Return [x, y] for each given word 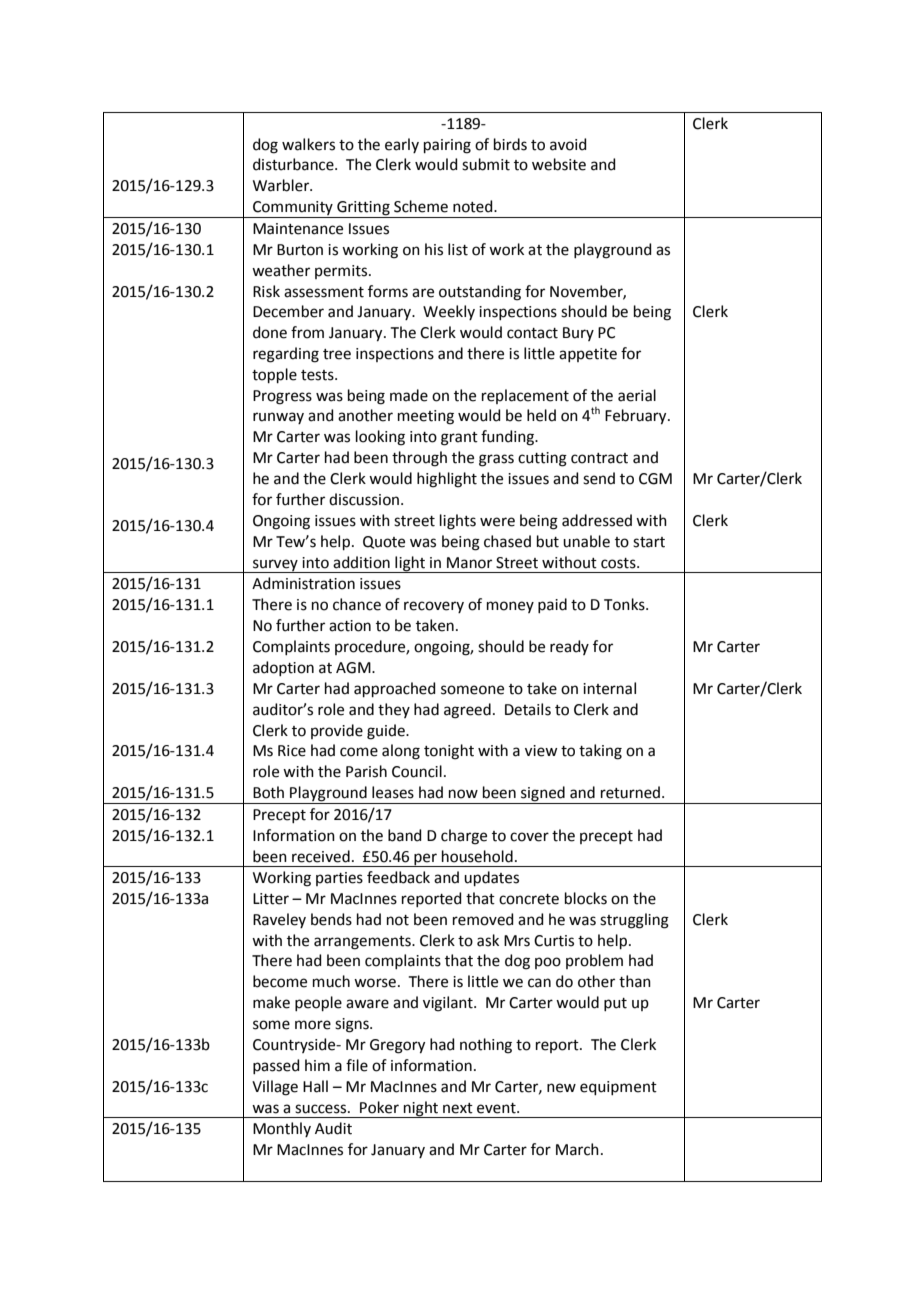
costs [619, 563]
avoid [568, 144]
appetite [588, 355]
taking [600, 752]
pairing [447, 146]
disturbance [294, 164]
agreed [467, 711]
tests [318, 375]
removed [483, 919]
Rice [292, 751]
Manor [469, 563]
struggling [634, 921]
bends [331, 919]
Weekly [449, 312]
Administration [303, 583]
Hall [315, 1086]
